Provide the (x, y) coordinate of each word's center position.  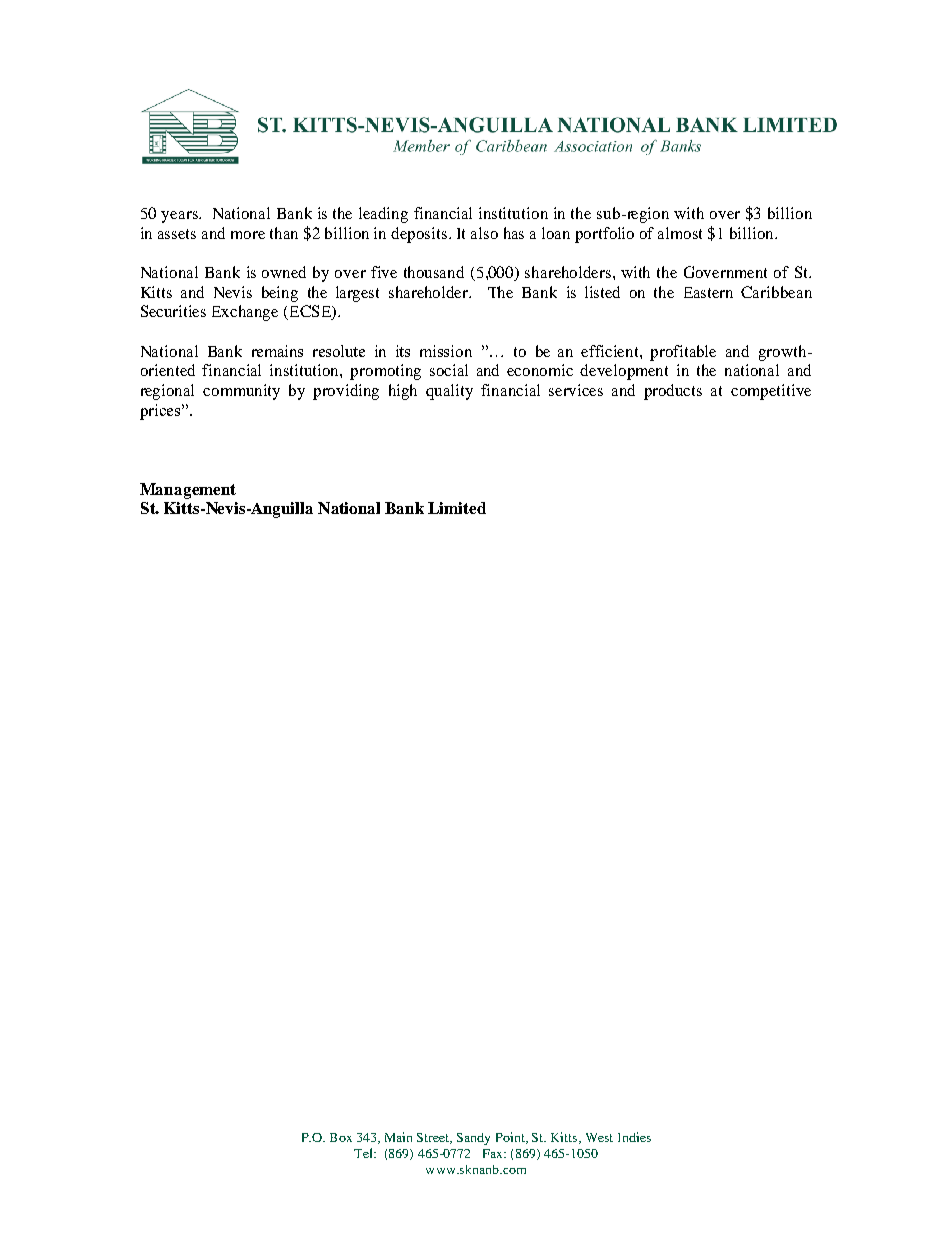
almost (680, 233)
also (484, 233)
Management (188, 491)
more (248, 235)
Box (341, 1137)
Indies (634, 1137)
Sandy (473, 1139)
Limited (457, 508)
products (673, 392)
